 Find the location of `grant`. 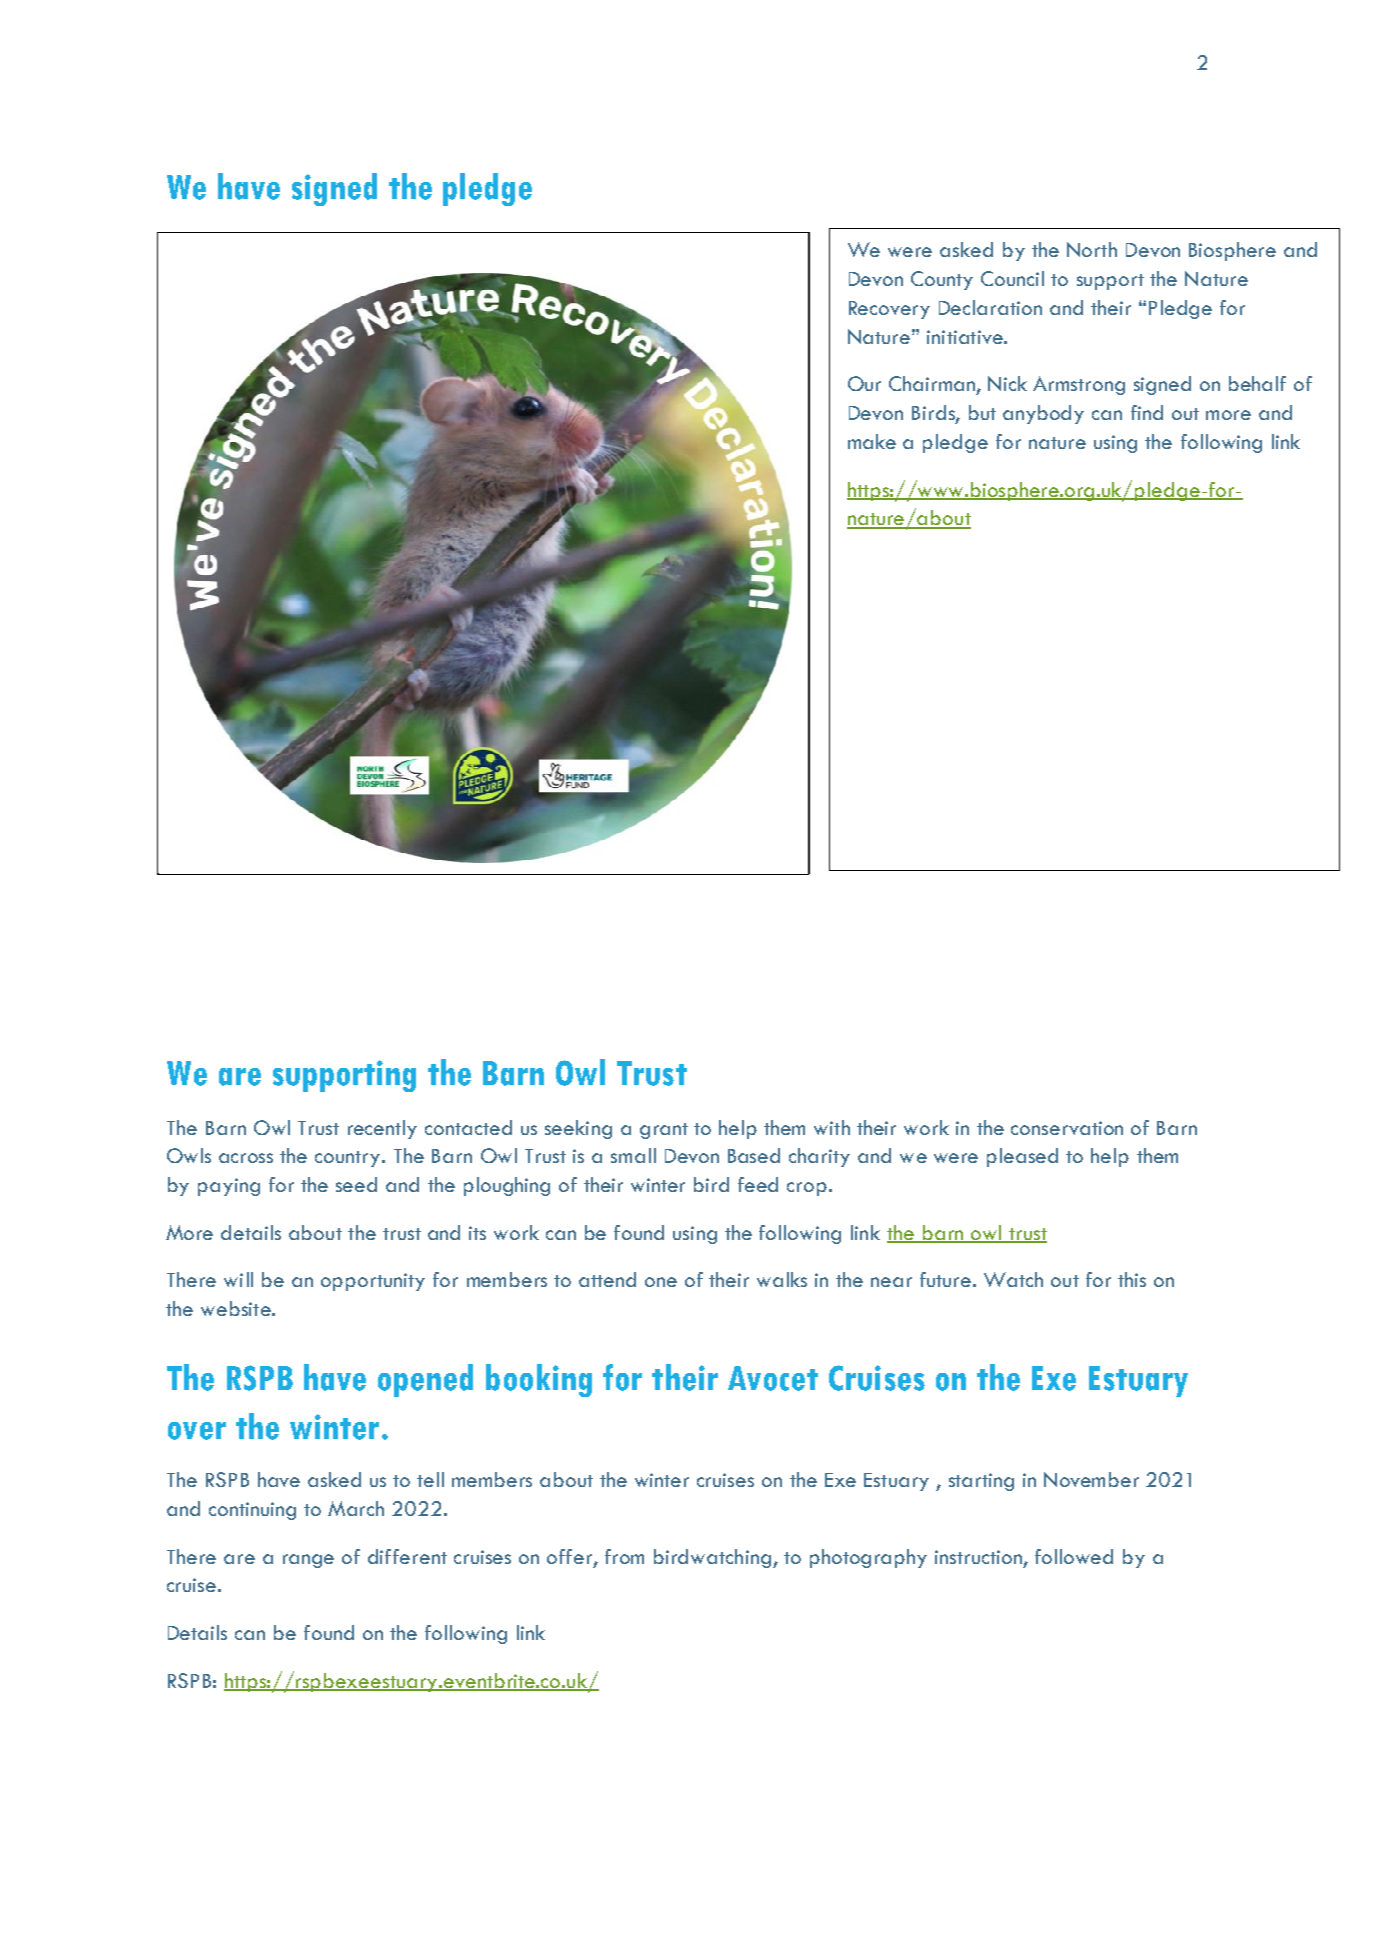

grant is located at coordinates (664, 1131).
